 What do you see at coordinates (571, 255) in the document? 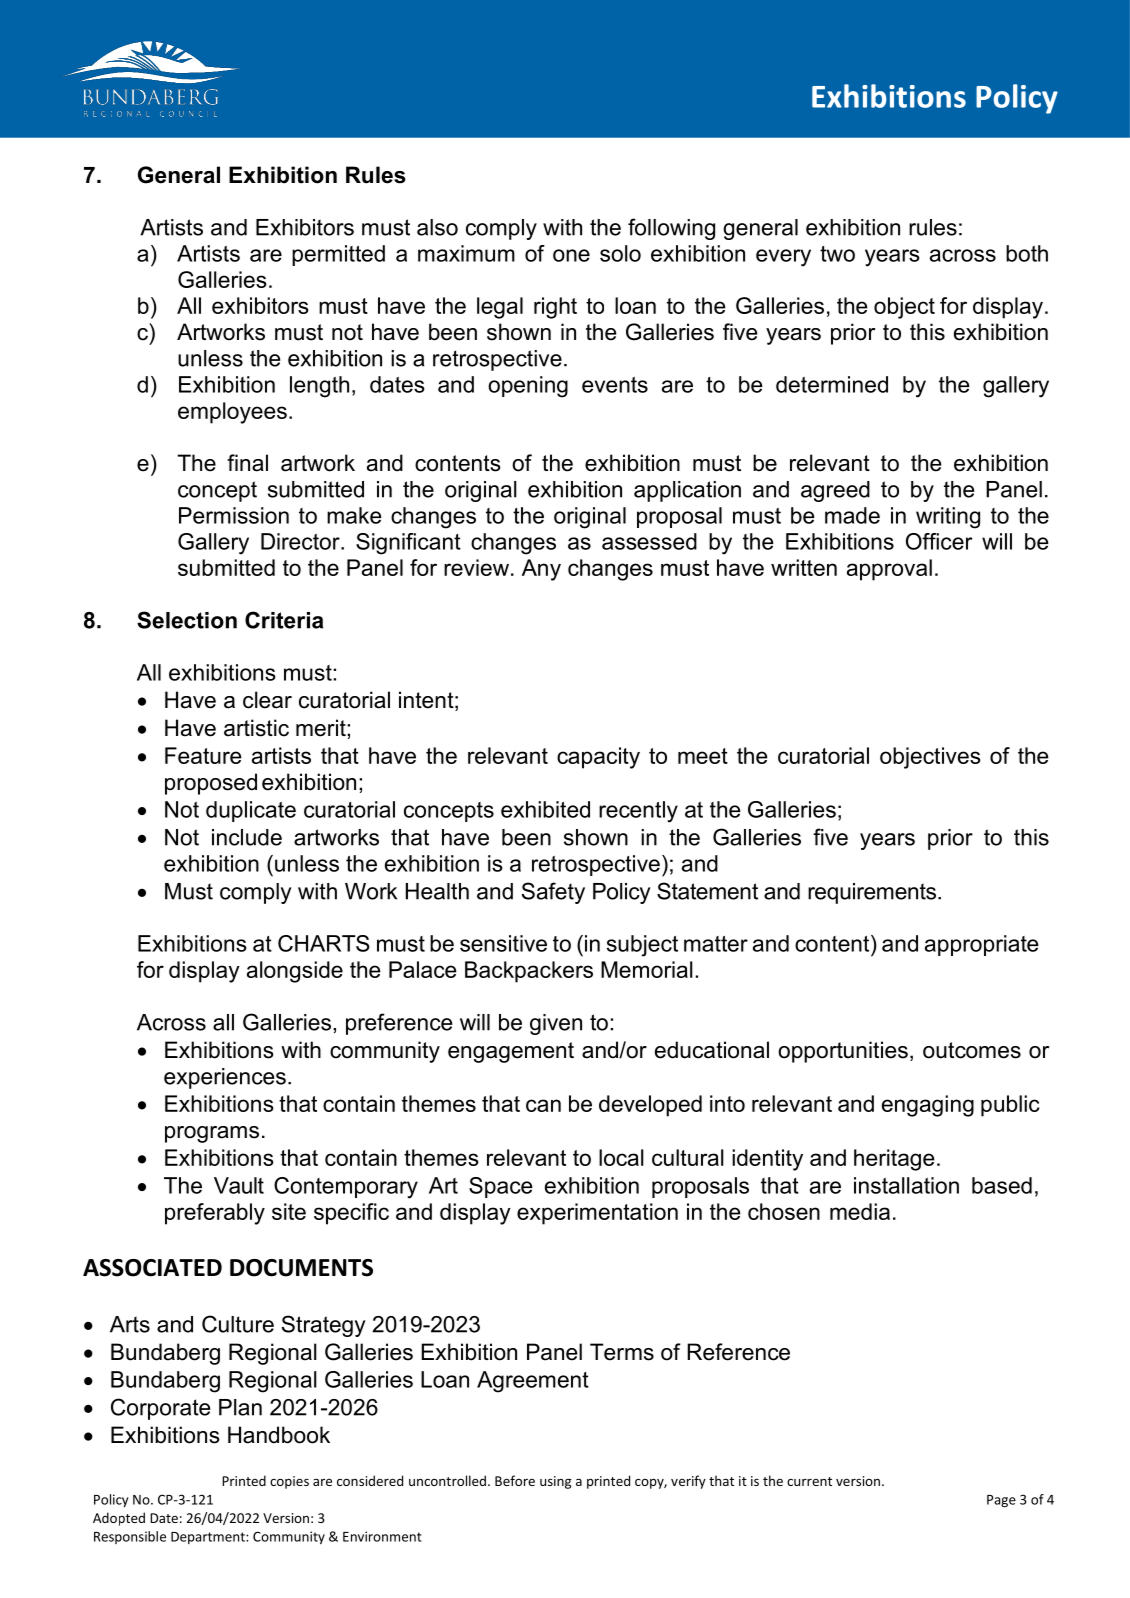
I see `one` at bounding box center [571, 255].
